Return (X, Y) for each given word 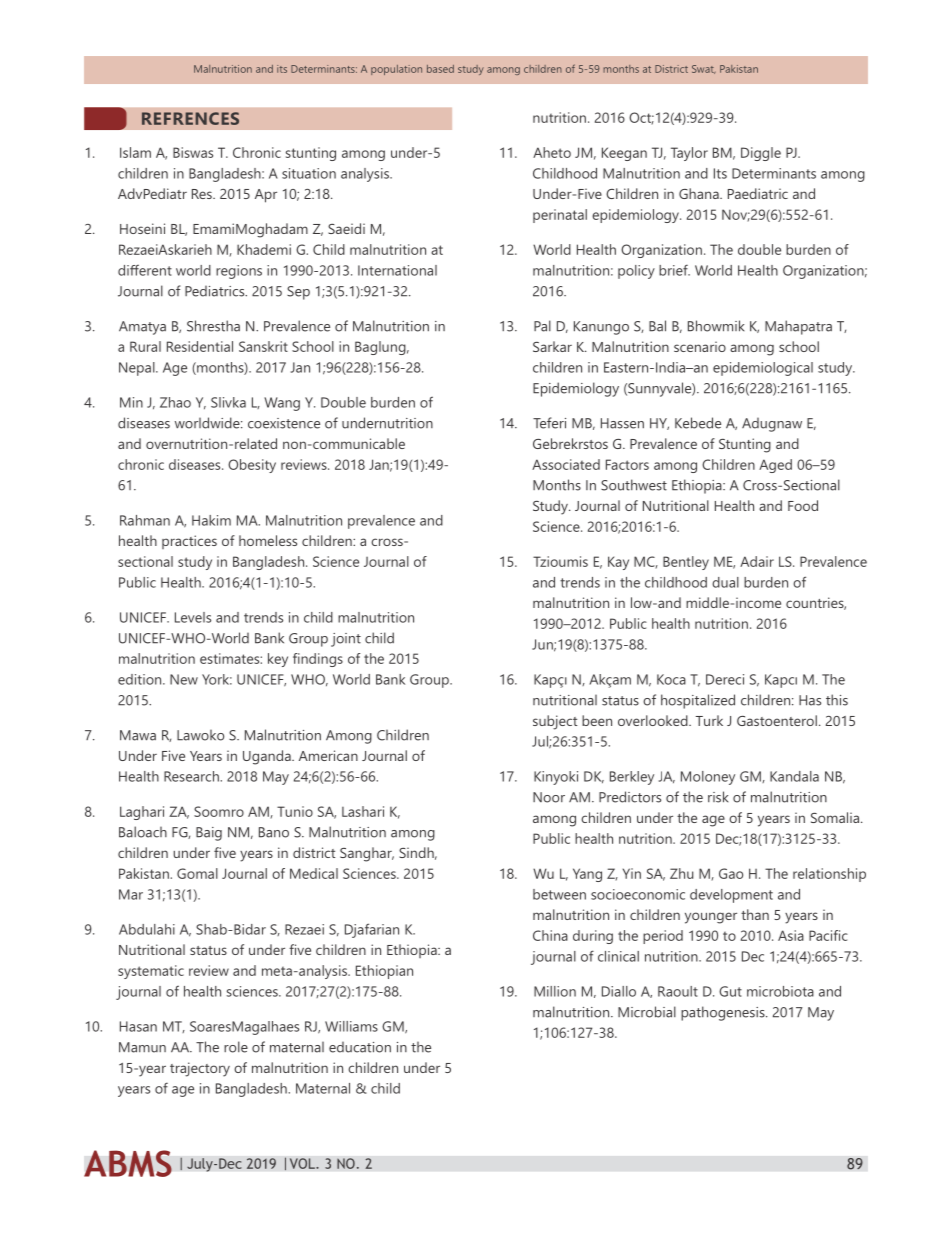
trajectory (200, 1069)
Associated (566, 464)
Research (192, 776)
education (360, 1047)
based (440, 69)
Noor (549, 797)
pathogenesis (724, 1013)
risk (718, 797)
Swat (704, 69)
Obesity (252, 466)
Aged (775, 466)
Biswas (193, 152)
